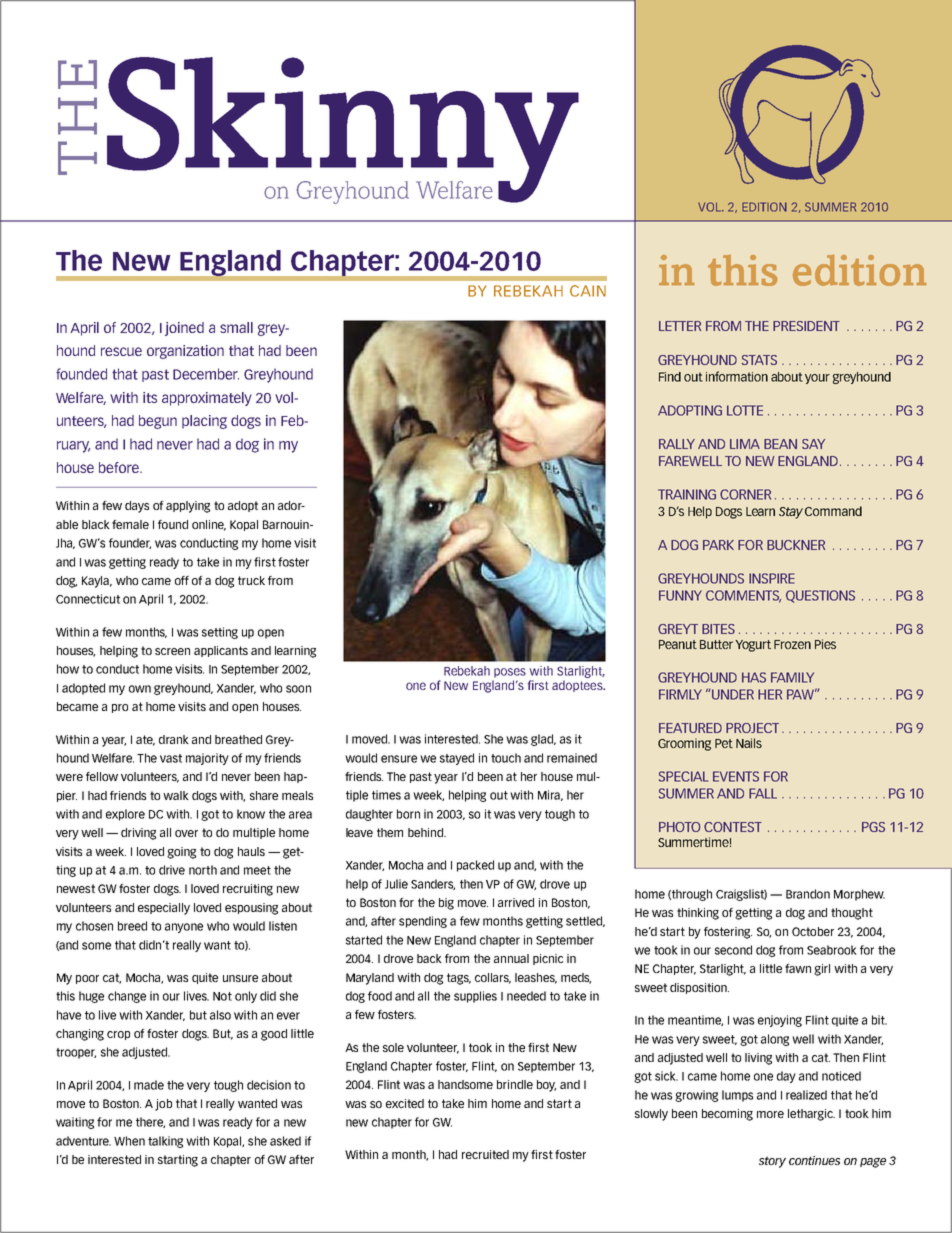 The width and height of the image is (952, 1233). Describe the element at coordinates (588, 291) in the image. I see `cain` at that location.
